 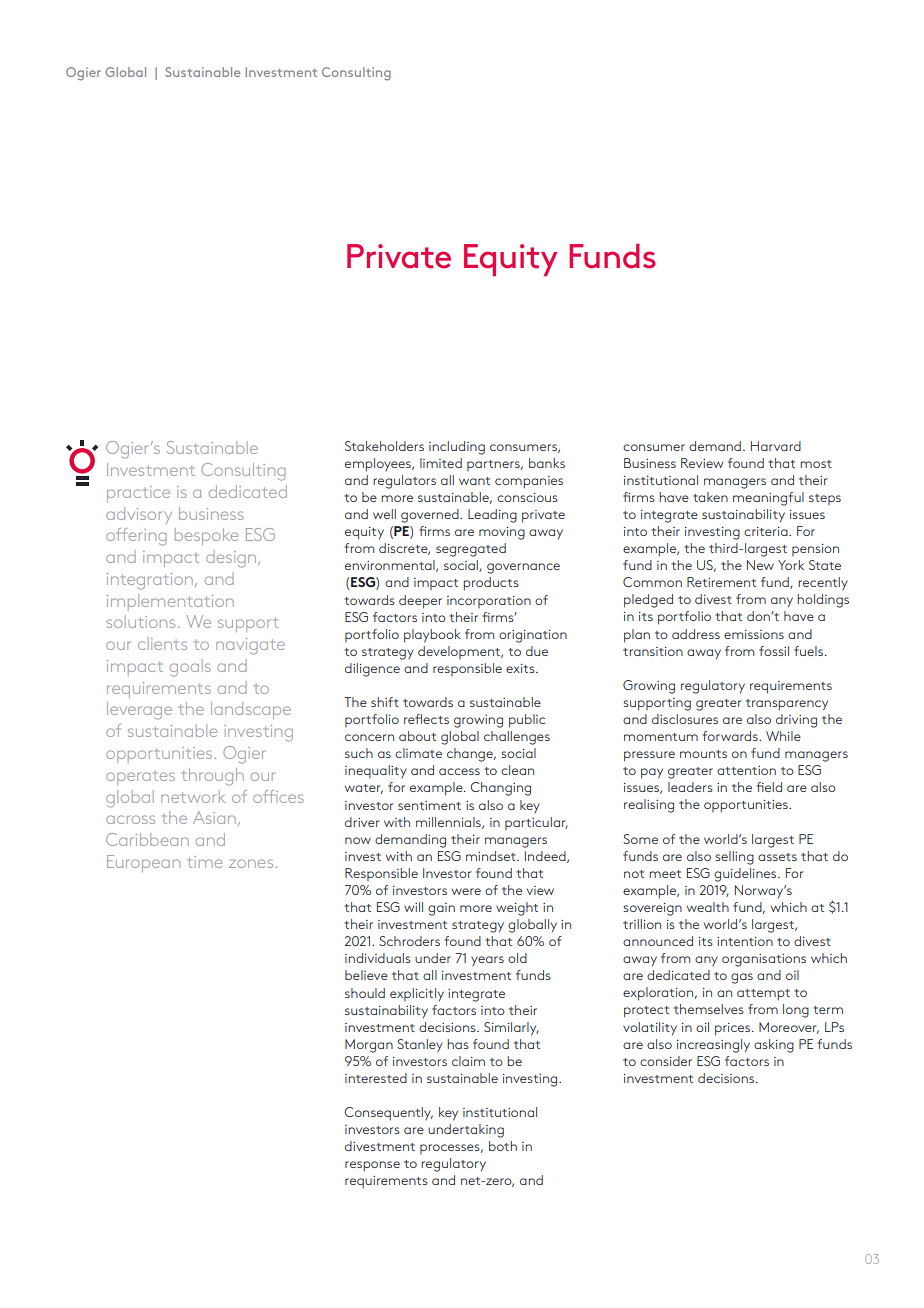 I want to click on want, so click(x=474, y=481).
